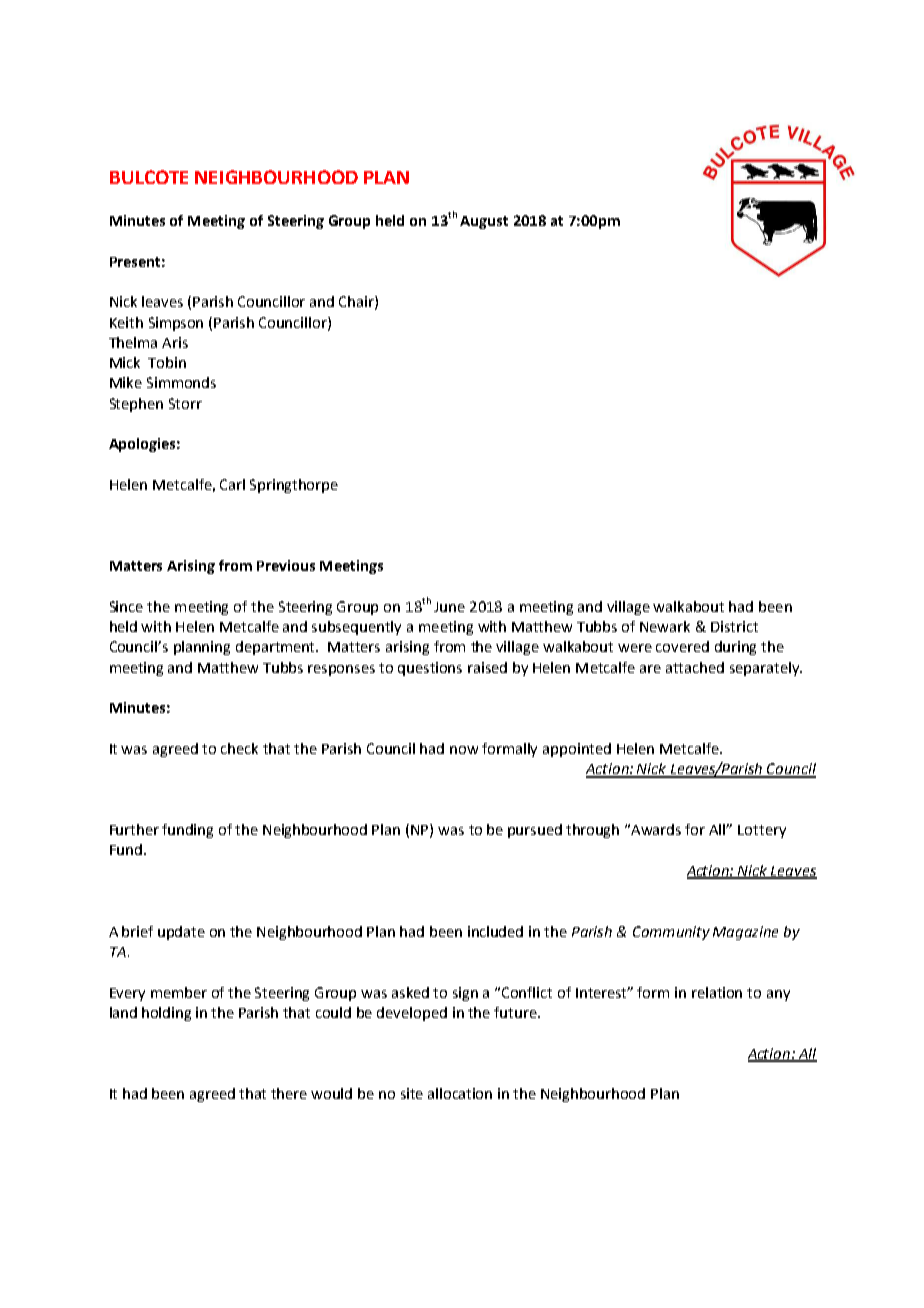 This page has width=924, height=1308. I want to click on now, so click(464, 750).
